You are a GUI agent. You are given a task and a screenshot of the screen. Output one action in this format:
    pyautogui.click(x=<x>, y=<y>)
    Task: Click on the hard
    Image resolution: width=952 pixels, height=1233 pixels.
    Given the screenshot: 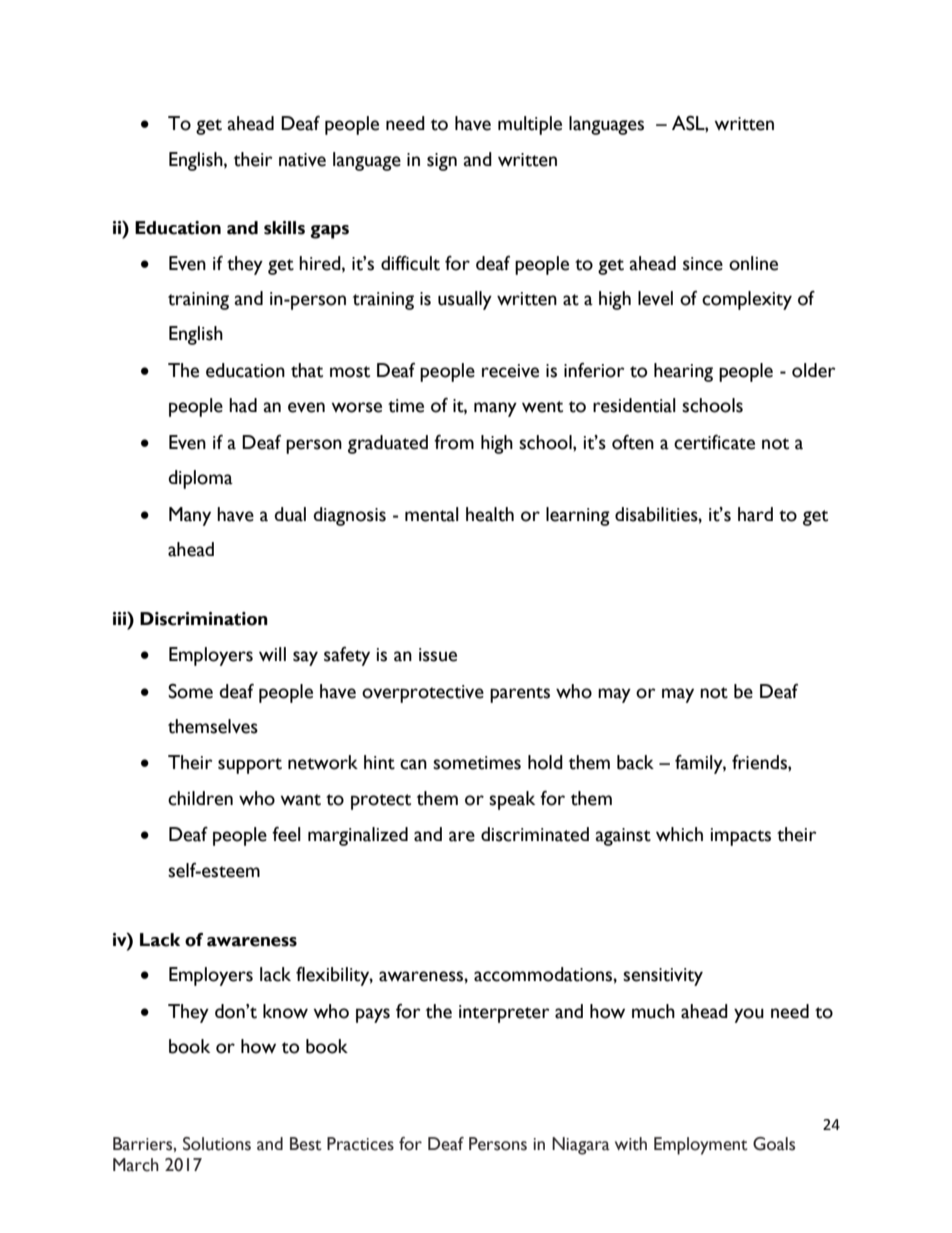 What is the action you would take?
    pyautogui.click(x=755, y=514)
